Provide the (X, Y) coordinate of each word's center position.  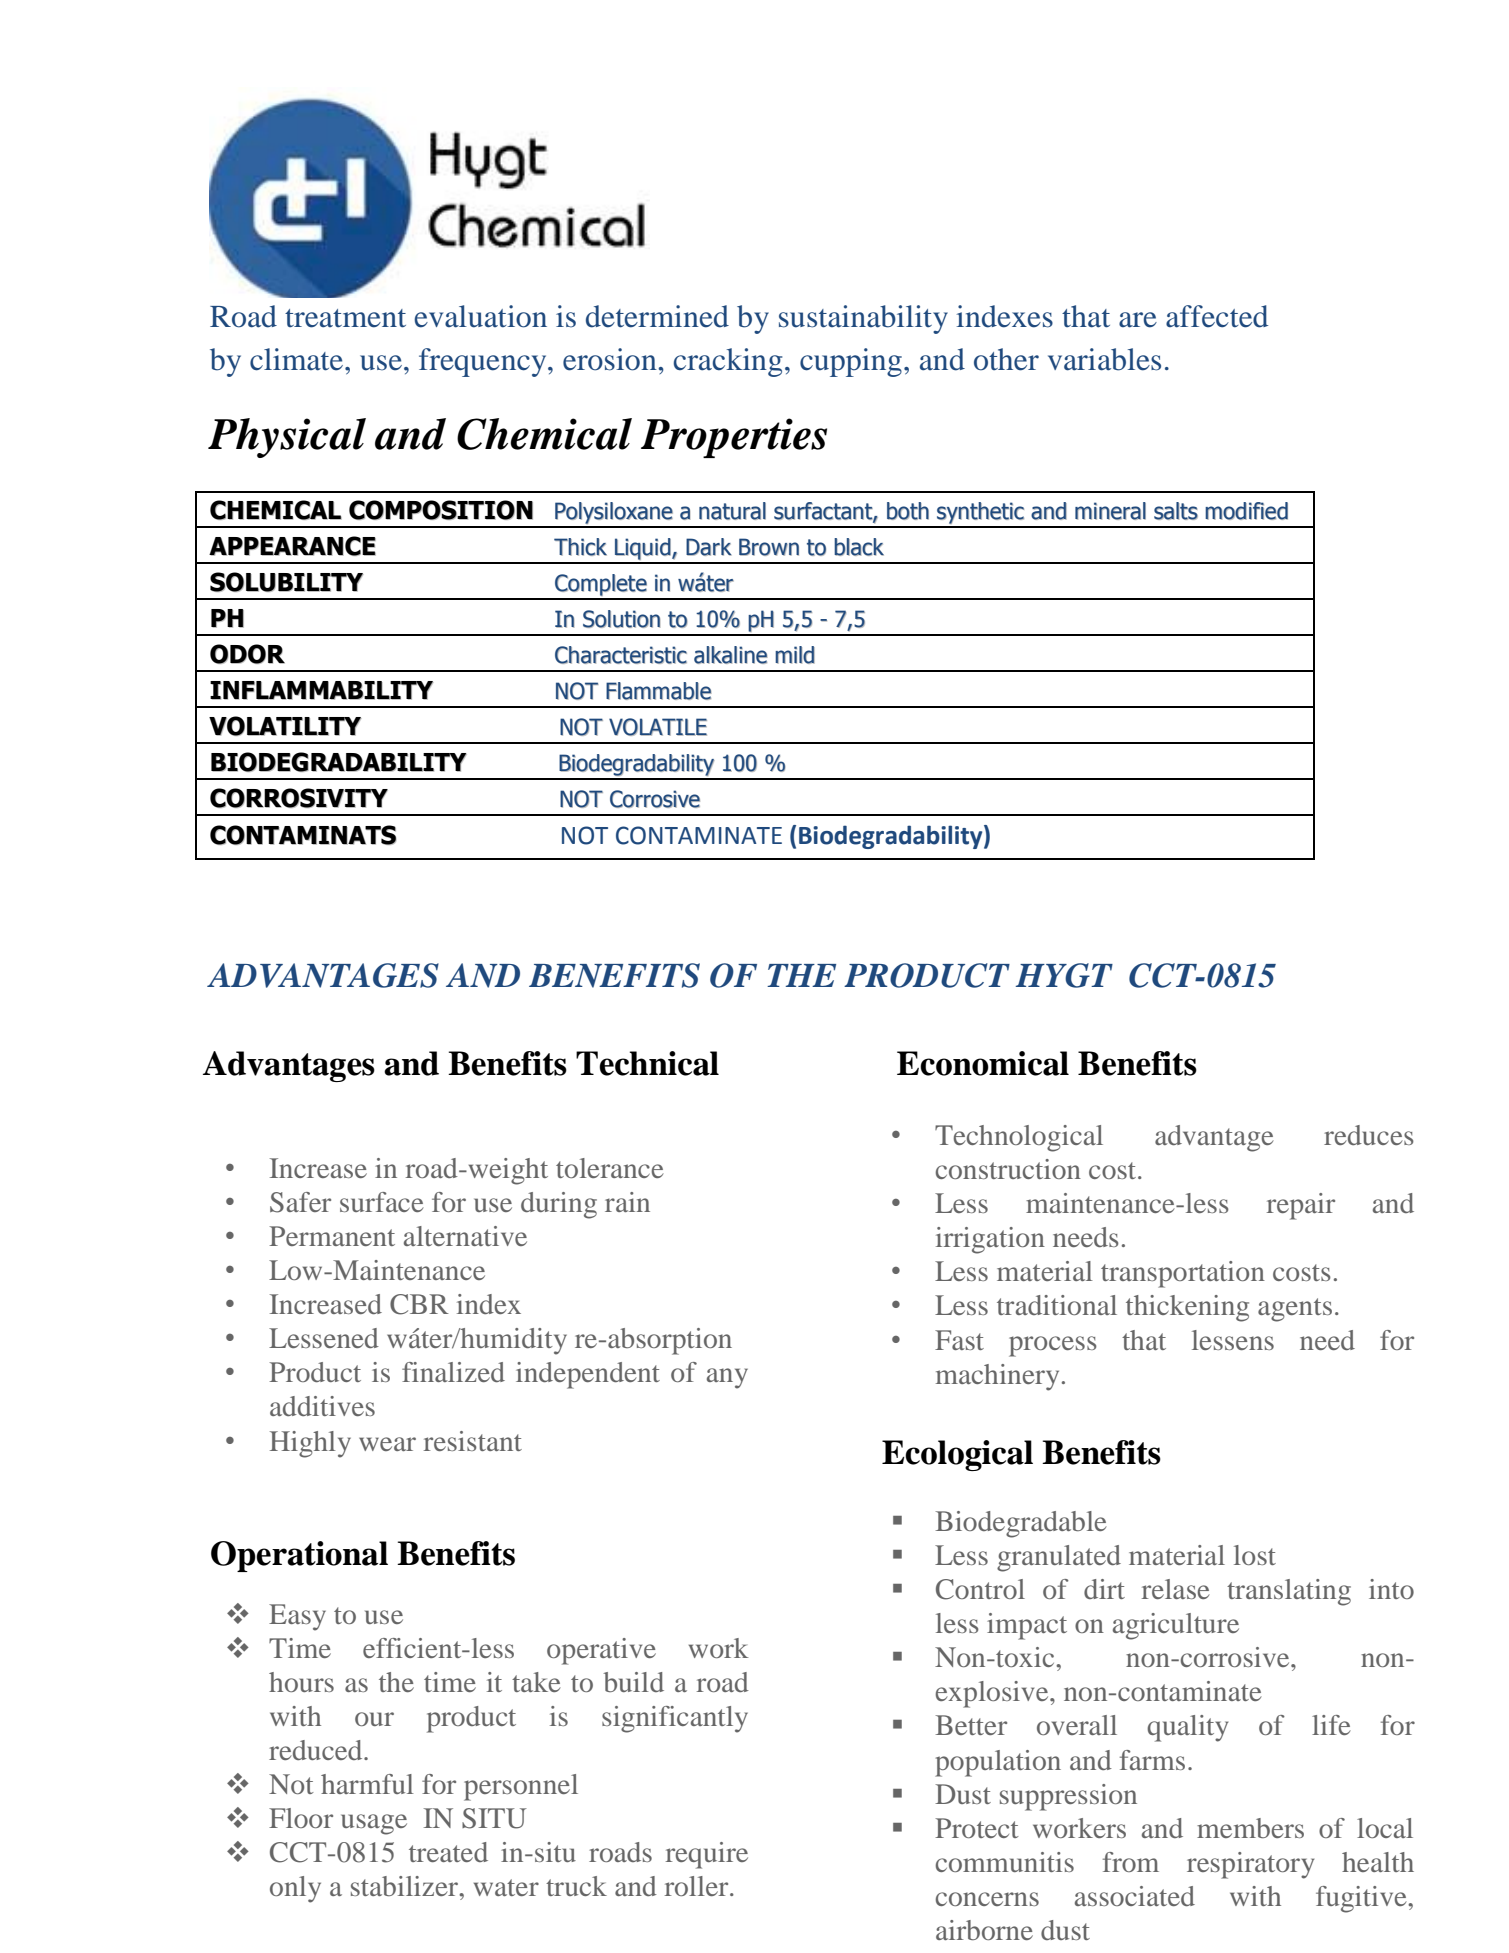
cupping (851, 362)
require (707, 1855)
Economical (983, 1063)
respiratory (1250, 1865)
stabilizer (406, 1886)
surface (382, 1202)
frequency (484, 362)
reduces (1369, 1135)
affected (1217, 316)
